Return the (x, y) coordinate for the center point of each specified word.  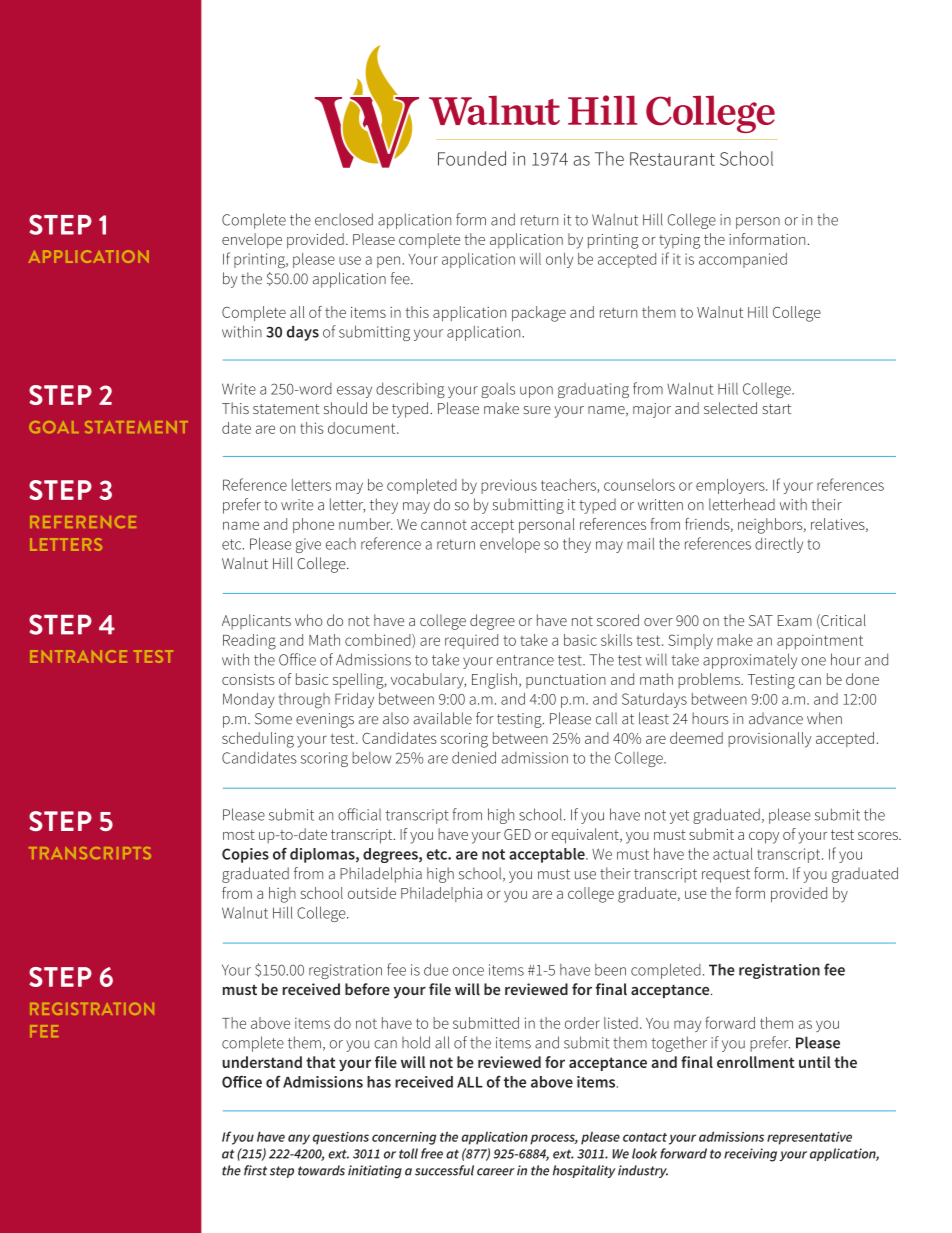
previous (509, 486)
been (610, 970)
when (824, 718)
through (304, 701)
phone (313, 525)
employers (731, 486)
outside (372, 893)
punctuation (566, 681)
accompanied (743, 260)
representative (809, 1138)
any (299, 1139)
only (559, 260)
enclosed (344, 219)
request (726, 876)
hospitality (584, 1171)
